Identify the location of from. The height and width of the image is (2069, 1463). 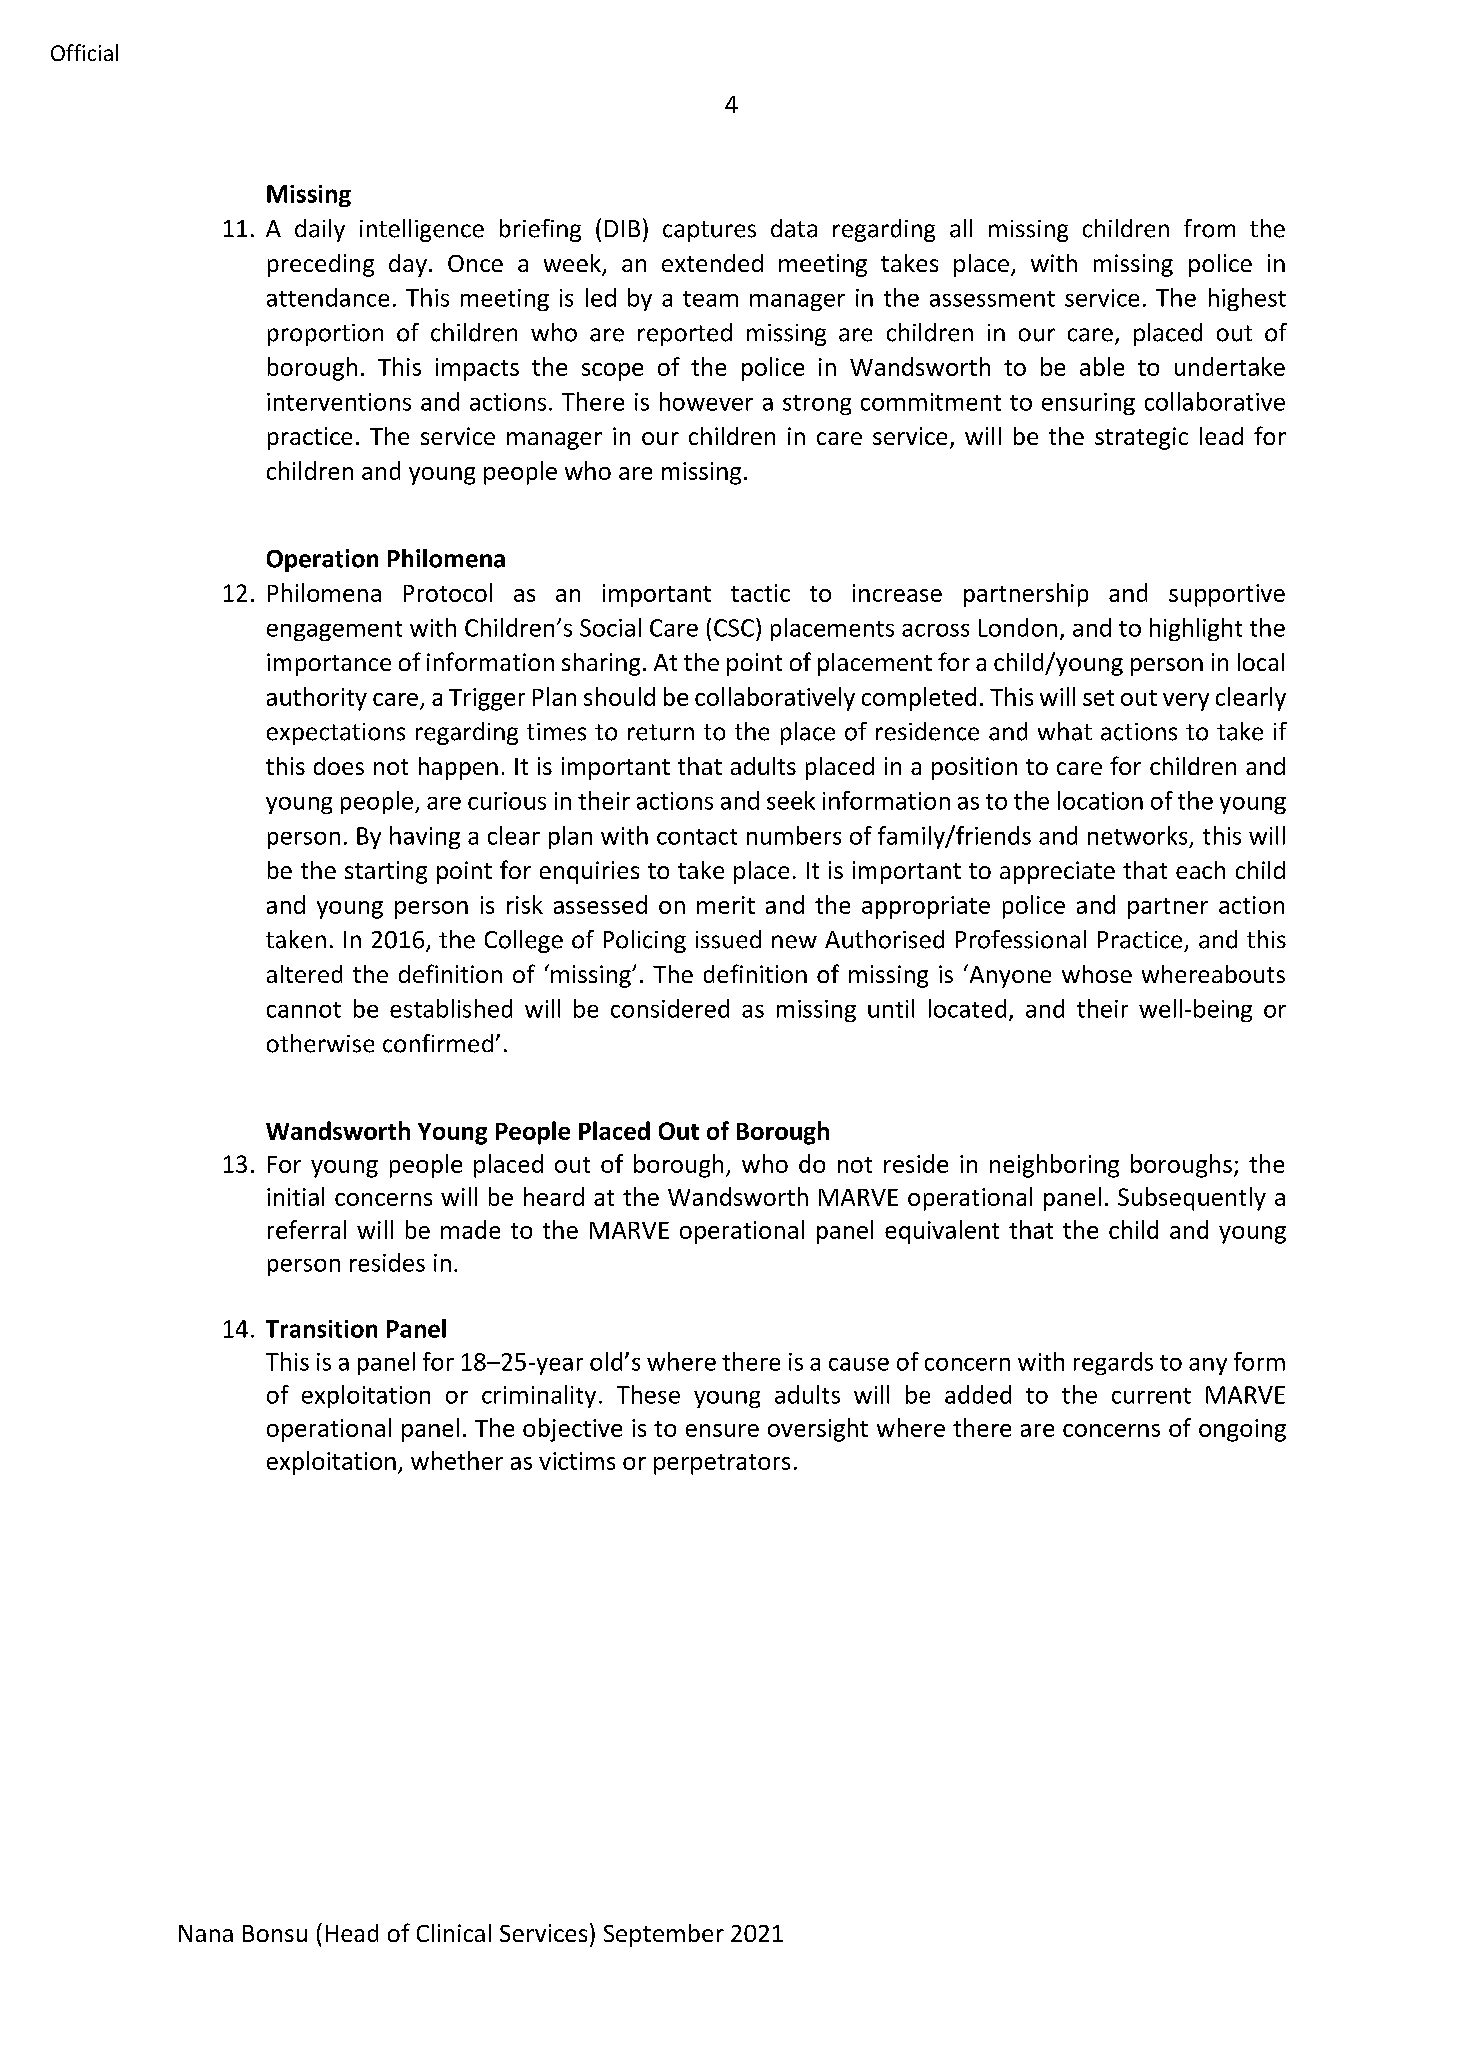
(1209, 228).
